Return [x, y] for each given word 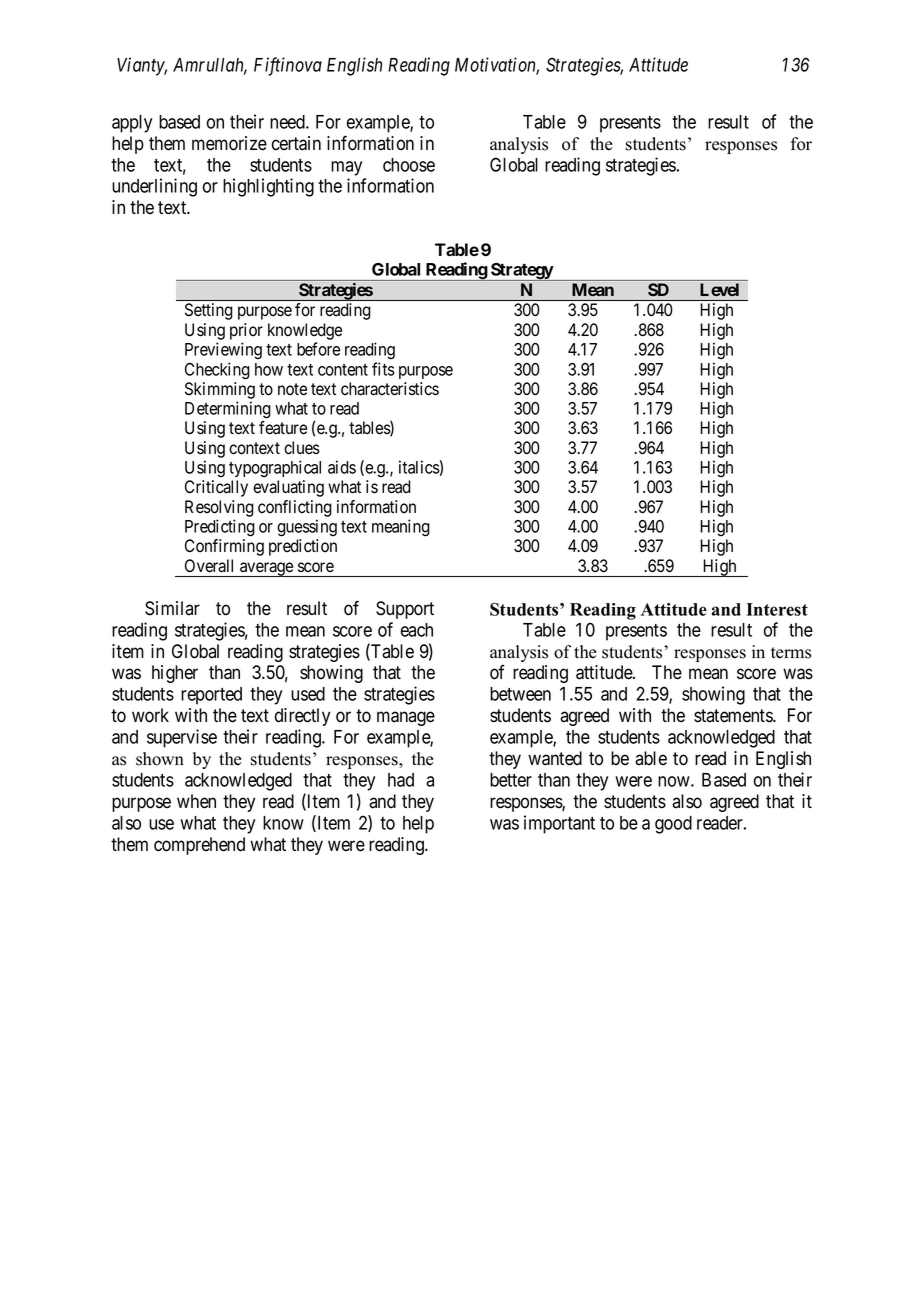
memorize [229, 143]
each [416, 630]
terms [791, 653]
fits [383, 369]
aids [342, 467]
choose [409, 165]
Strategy [521, 272]
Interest [777, 609]
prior [246, 331]
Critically [216, 488]
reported [211, 696]
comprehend [199, 846]
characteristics [390, 389]
